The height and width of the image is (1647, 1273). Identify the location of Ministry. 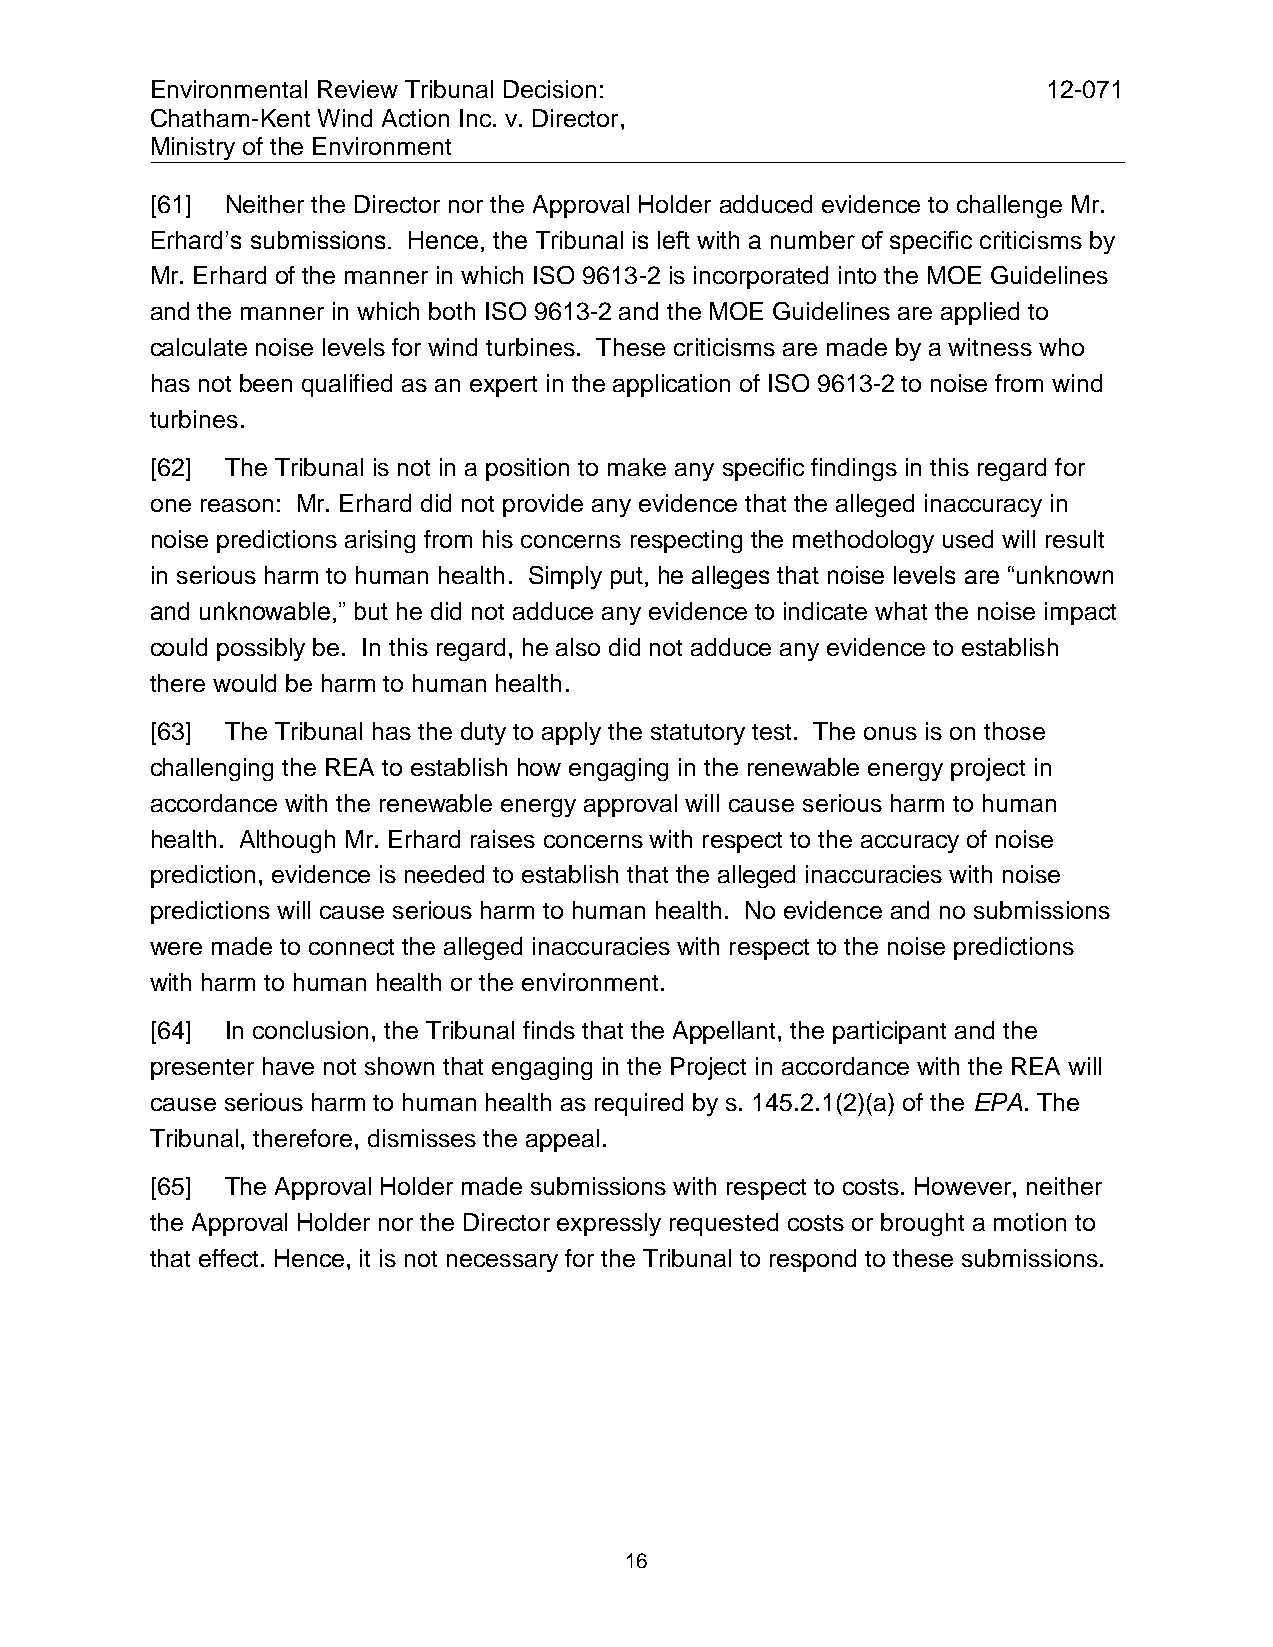
(194, 150).
